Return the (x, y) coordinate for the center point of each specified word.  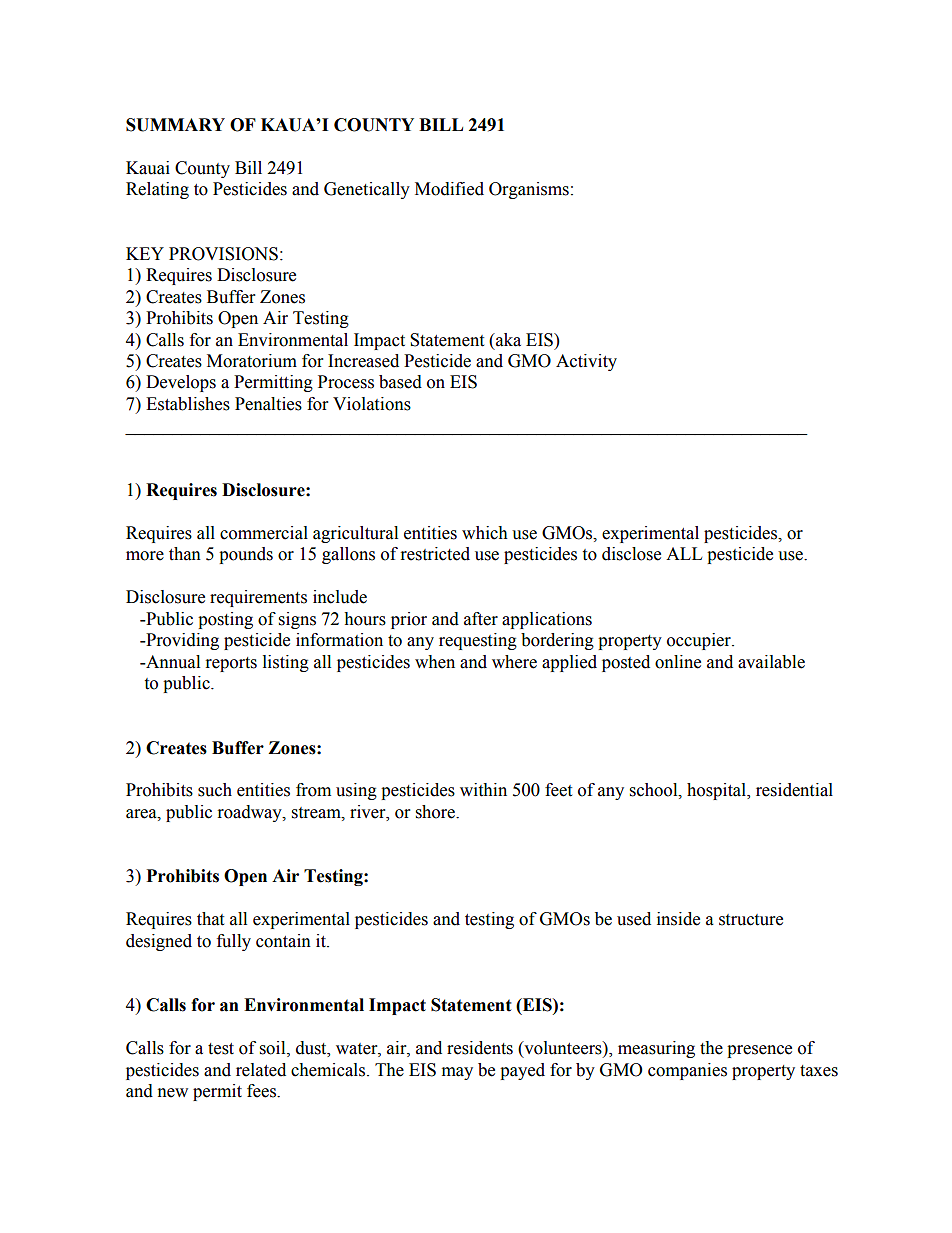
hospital (717, 791)
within (483, 790)
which (485, 533)
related (261, 1070)
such (215, 790)
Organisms (529, 190)
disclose (631, 554)
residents (480, 1048)
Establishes (188, 404)
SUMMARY (175, 125)
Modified (449, 189)
